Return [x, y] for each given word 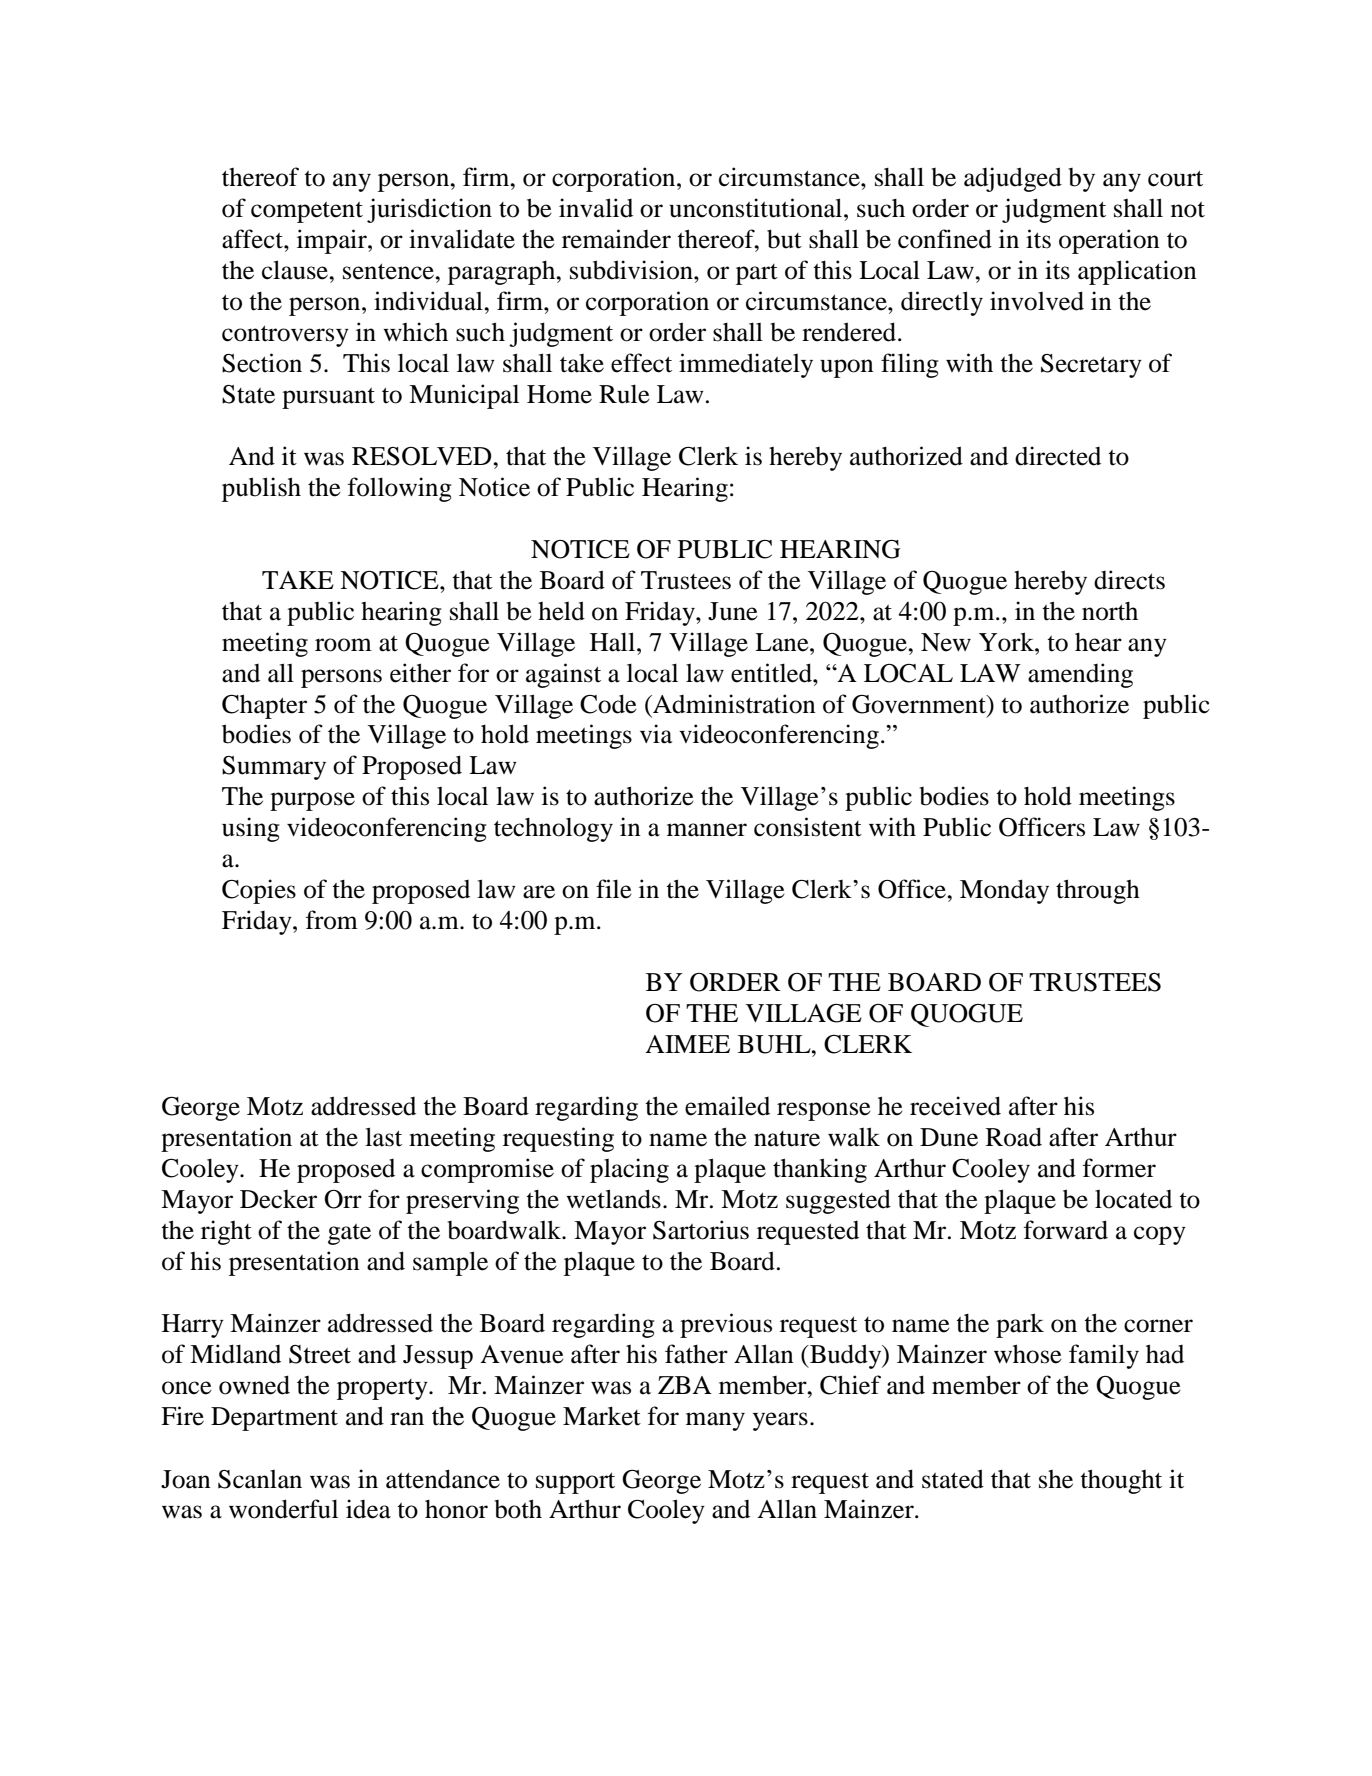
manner [707, 830]
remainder [616, 239]
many [715, 1421]
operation [1109, 241]
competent [307, 212]
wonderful [283, 1509]
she [1056, 1479]
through [1098, 891]
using [251, 829]
